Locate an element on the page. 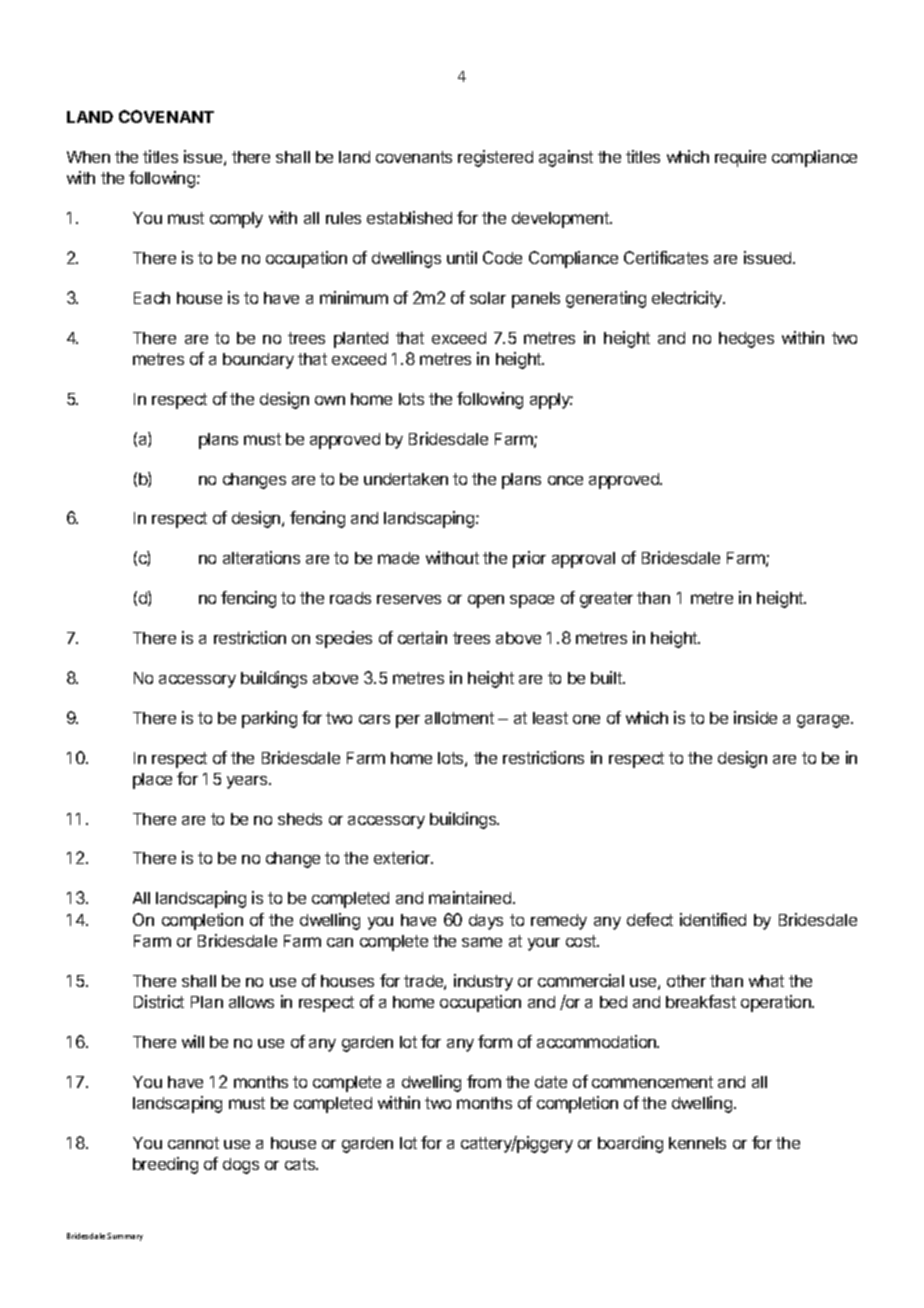 This document has height=1308, width=924. cats is located at coordinates (301, 1164).
